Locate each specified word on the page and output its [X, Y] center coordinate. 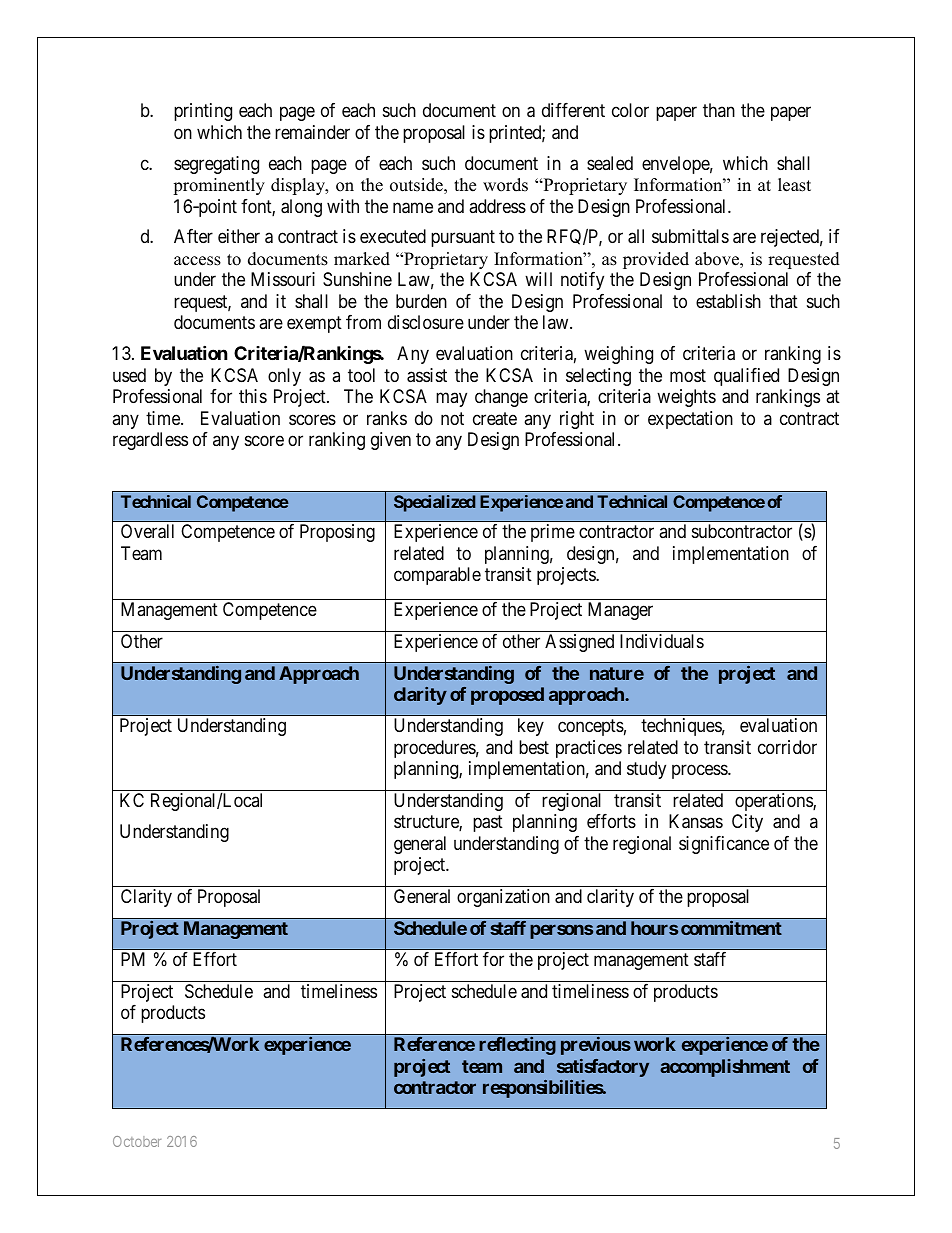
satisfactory [603, 1068]
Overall [147, 531]
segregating [216, 165]
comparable [437, 576]
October [137, 1141]
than [719, 110]
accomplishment [725, 1068]
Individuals [662, 641]
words [505, 185]
